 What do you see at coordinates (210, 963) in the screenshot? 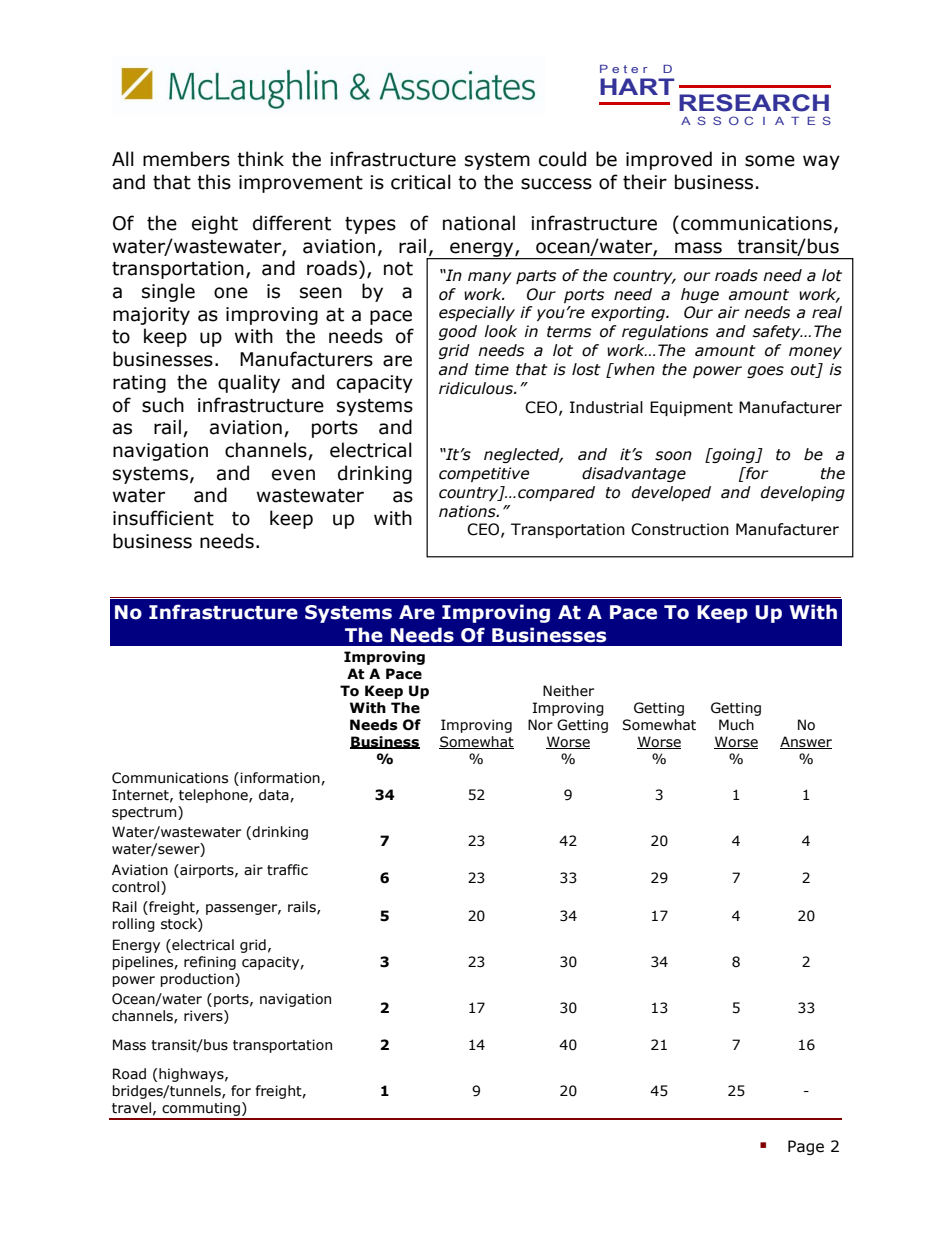
I see `refining` at bounding box center [210, 963].
